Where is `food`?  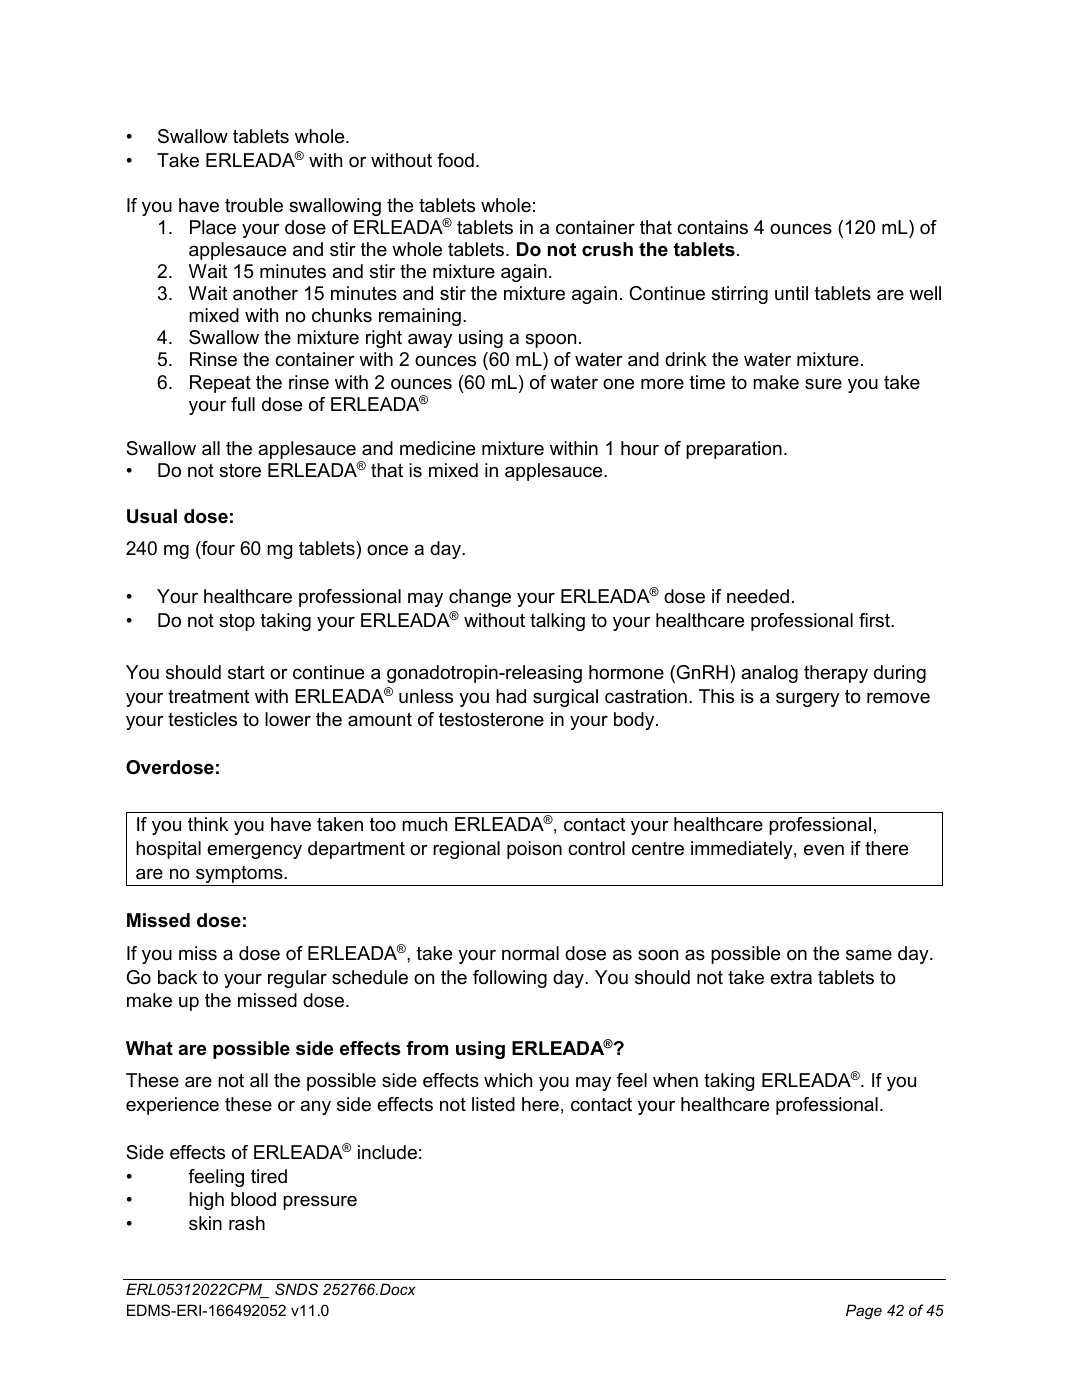
food is located at coordinates (455, 160).
